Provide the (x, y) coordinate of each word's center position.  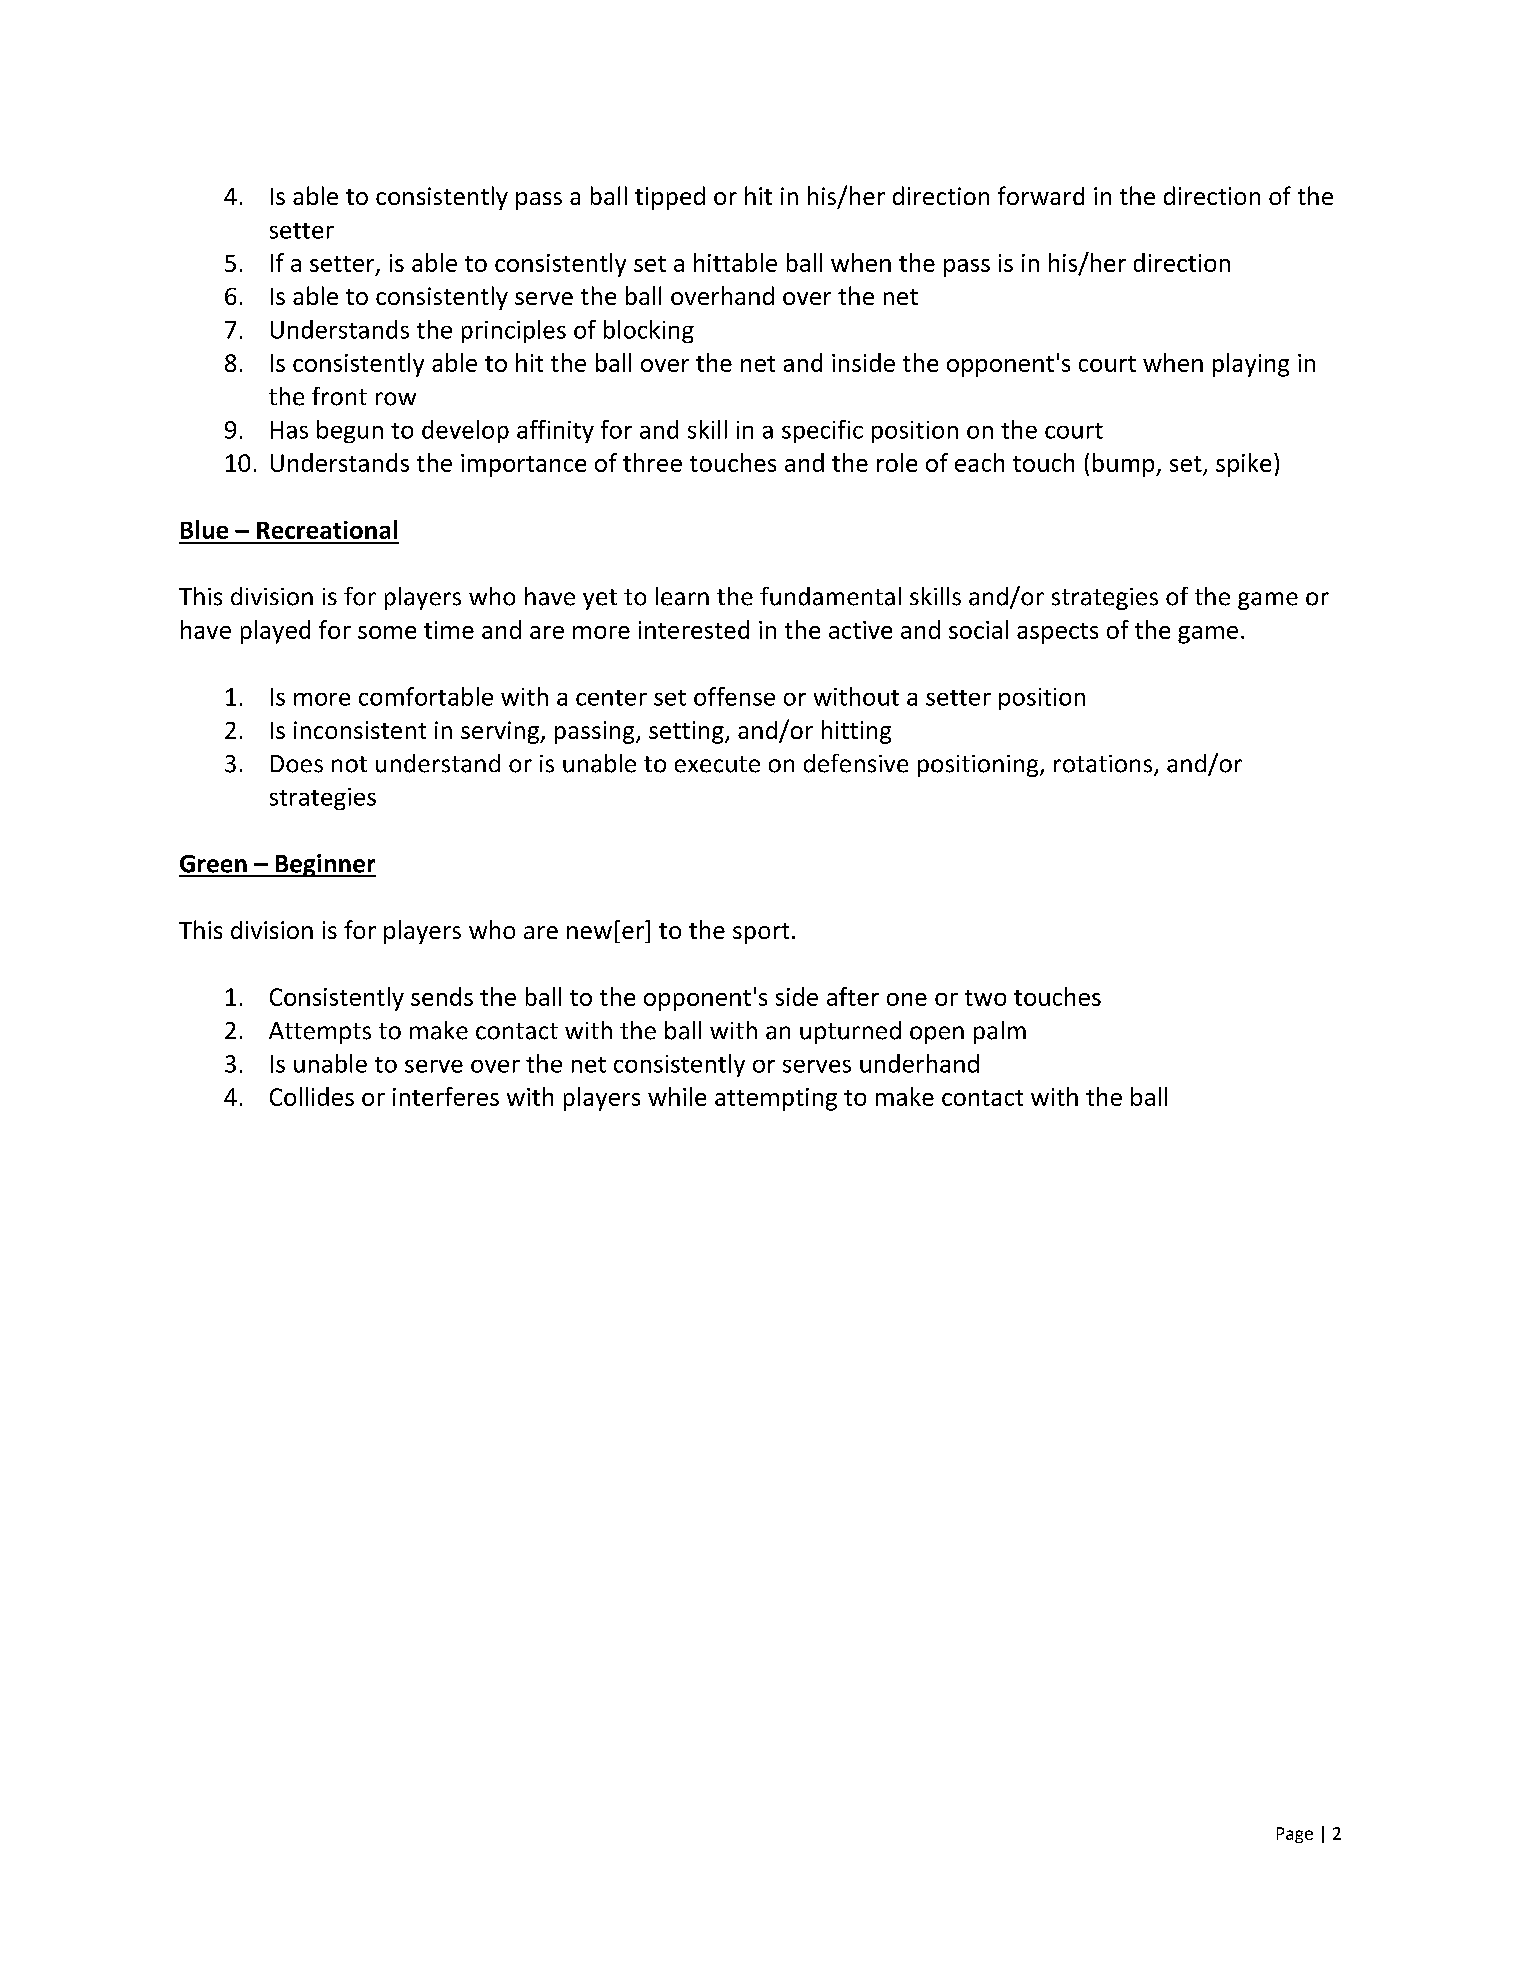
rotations (1104, 765)
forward (1041, 195)
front (339, 396)
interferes (446, 1096)
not (349, 764)
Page (1295, 1835)
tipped (670, 198)
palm (1000, 1032)
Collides (312, 1096)
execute (717, 764)
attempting (776, 1099)
